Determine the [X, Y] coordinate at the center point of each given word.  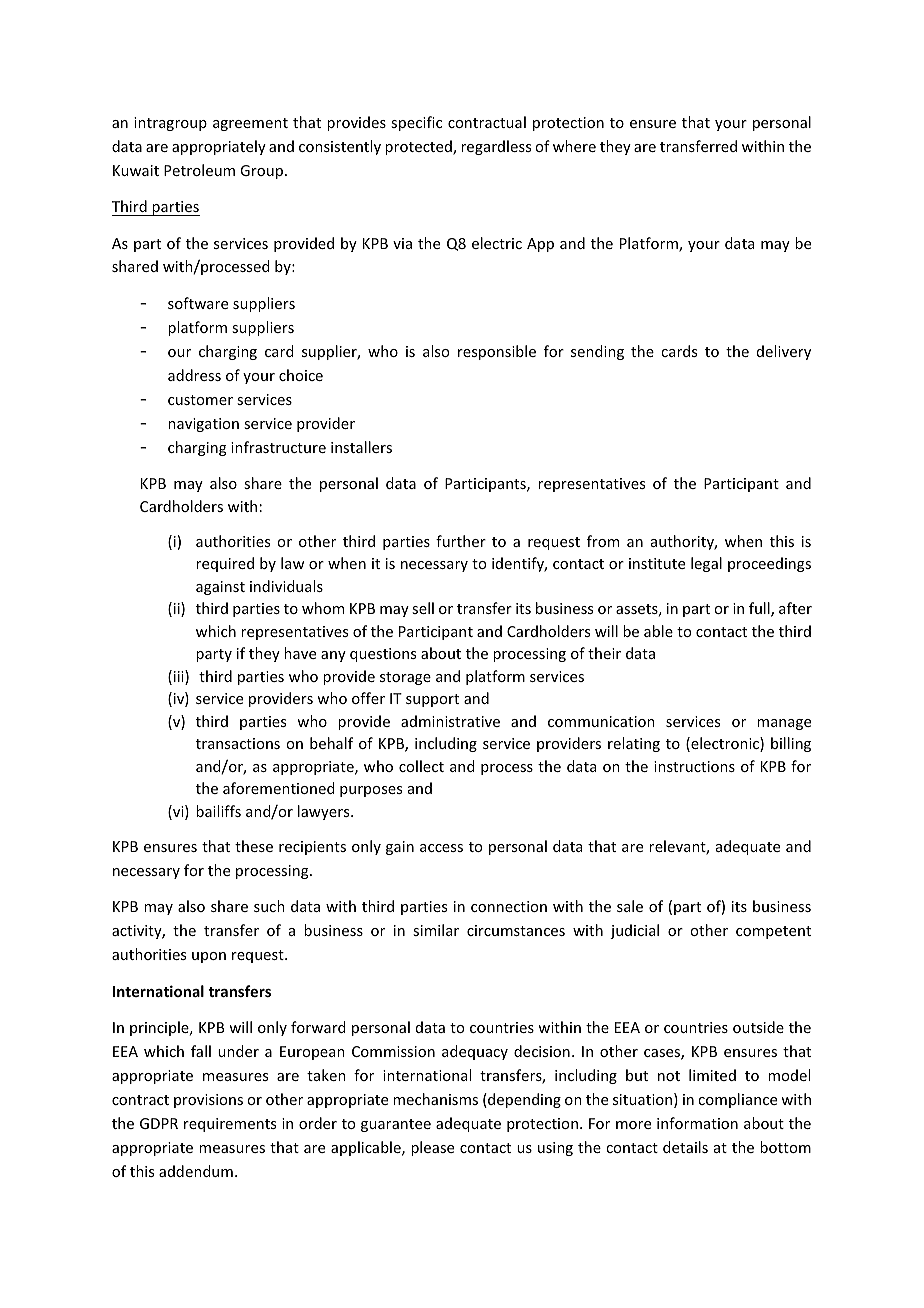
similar [436, 930]
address [194, 375]
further [461, 541]
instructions [694, 766]
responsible [497, 352]
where [574, 146]
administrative [450, 721]
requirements [230, 1125]
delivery [784, 352]
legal [706, 564]
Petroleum [199, 170]
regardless [496, 147]
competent [773, 932]
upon [209, 957]
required [225, 564]
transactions [238, 743]
